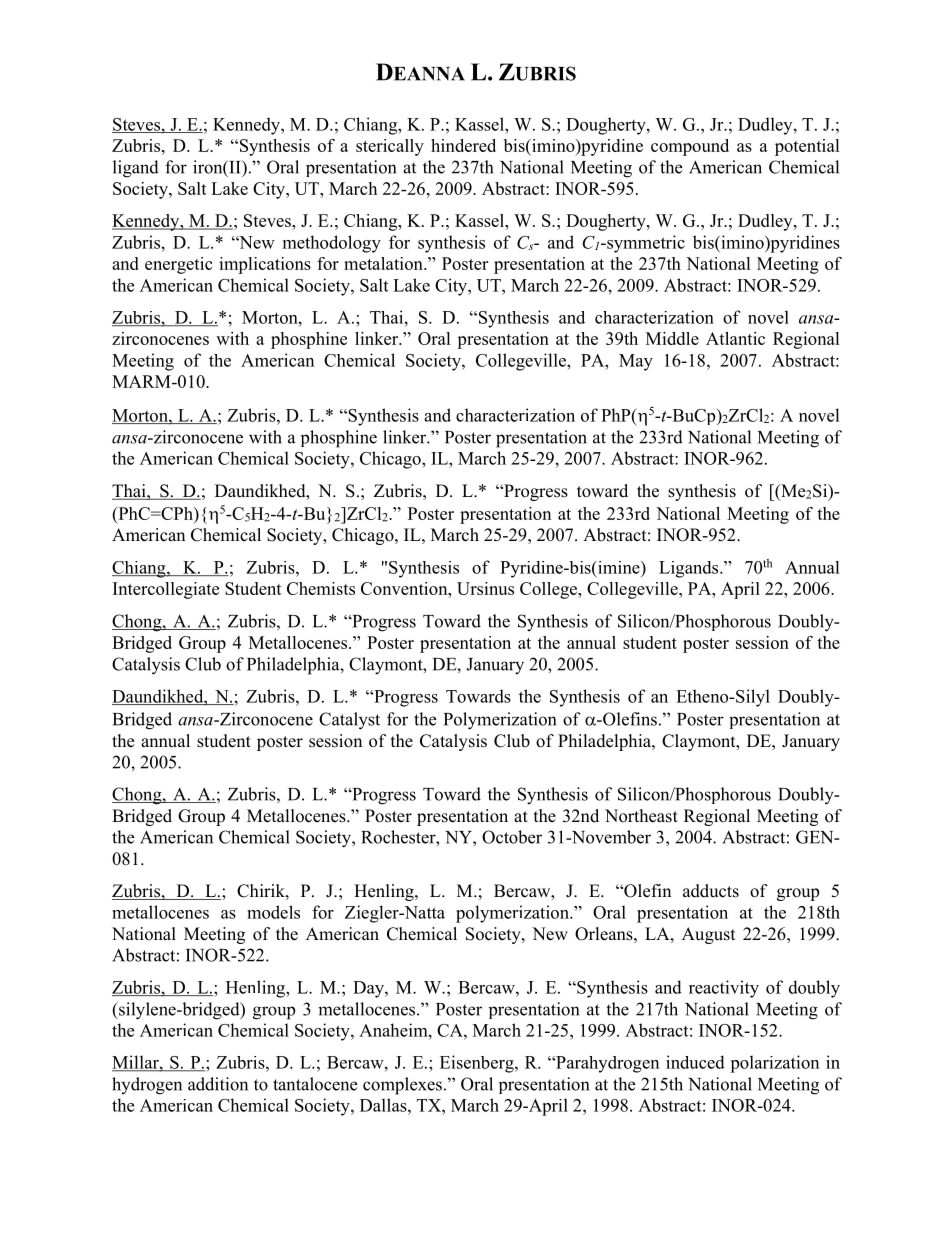 This image has height=1233, width=952. Describe the element at coordinates (478, 1064) in the image. I see `Eisenberg` at that location.
